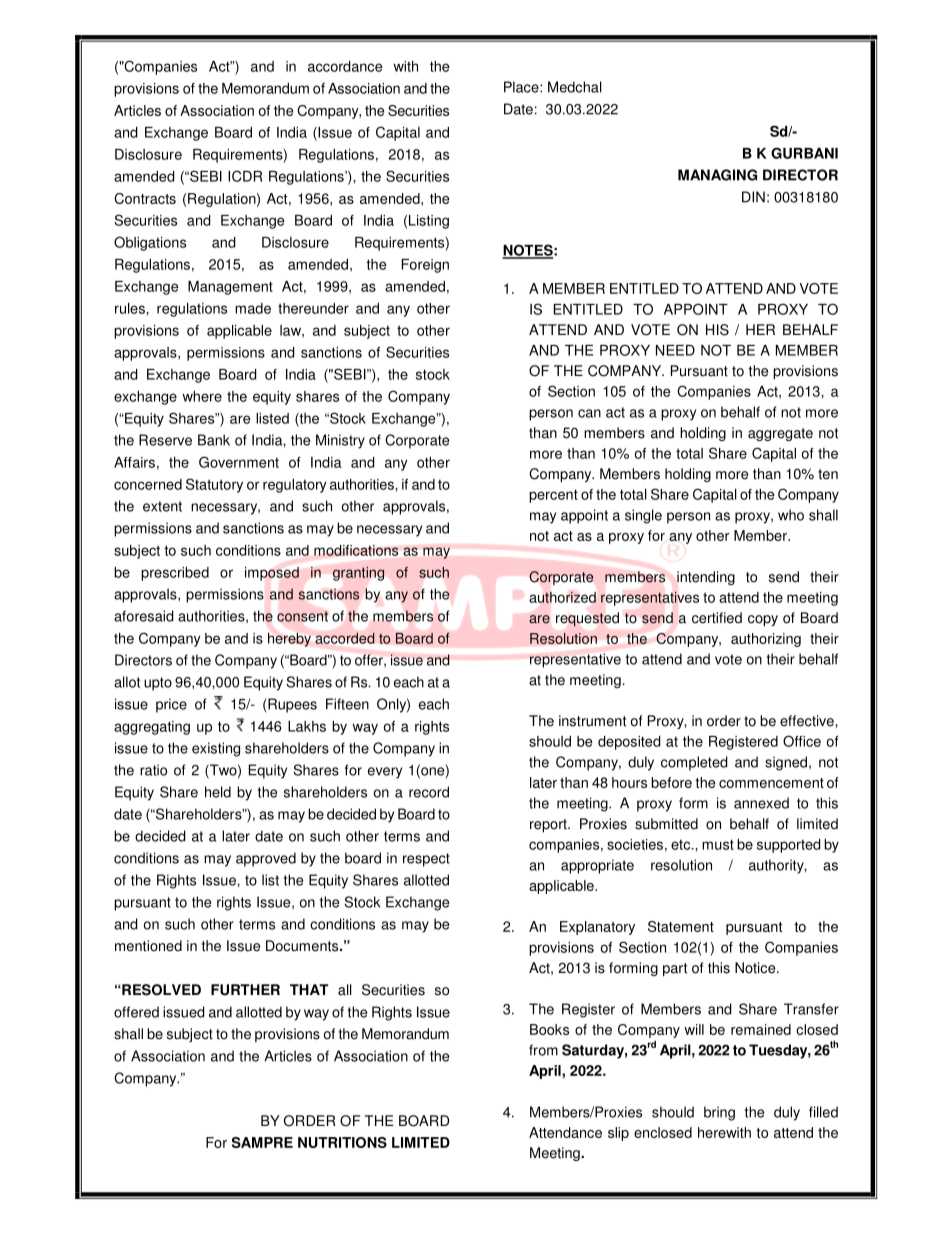 The height and width of the screenshot is (1233, 952). I want to click on from, so click(543, 1050).
